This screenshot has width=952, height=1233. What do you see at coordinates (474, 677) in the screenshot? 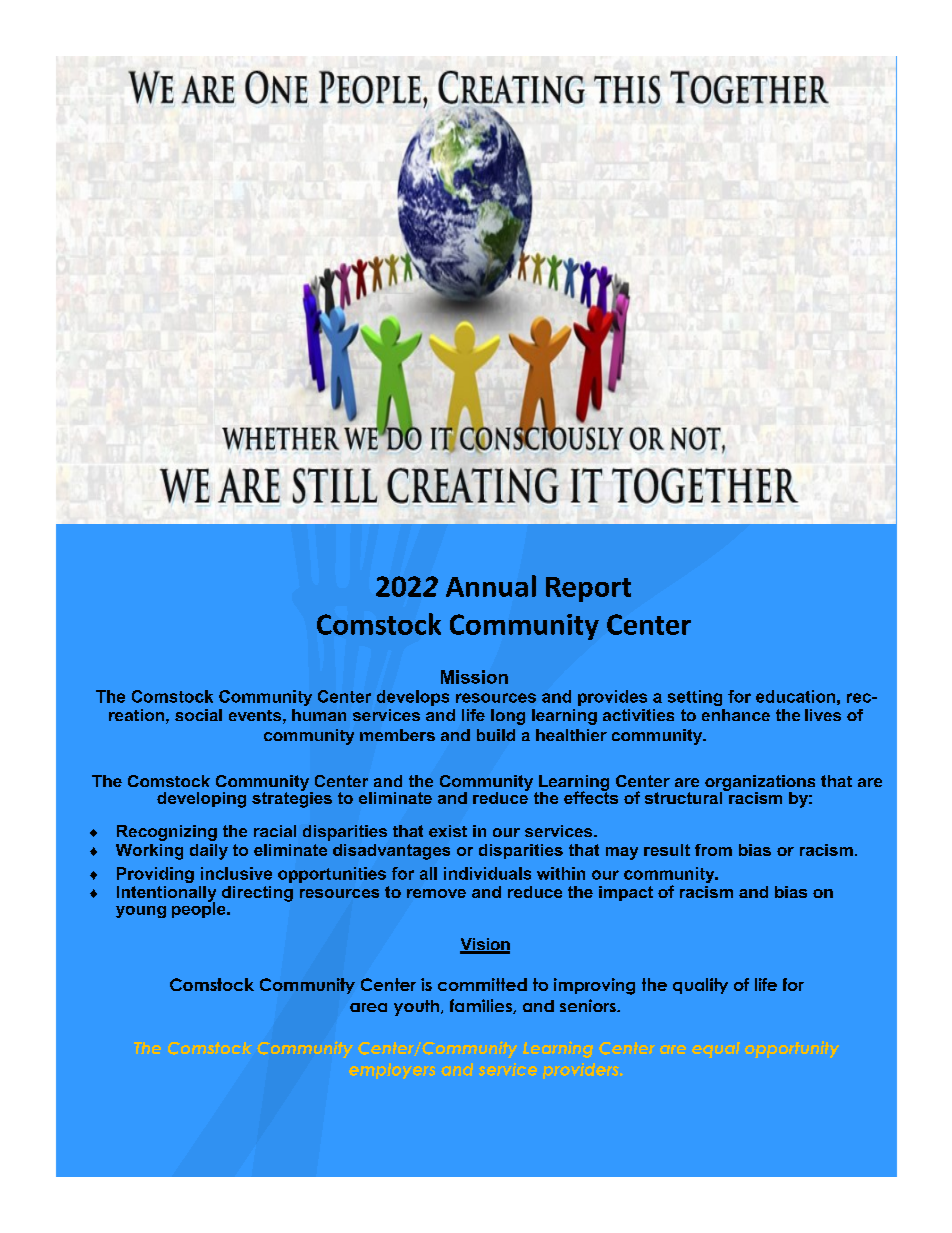
I see `Mission` at bounding box center [474, 677].
